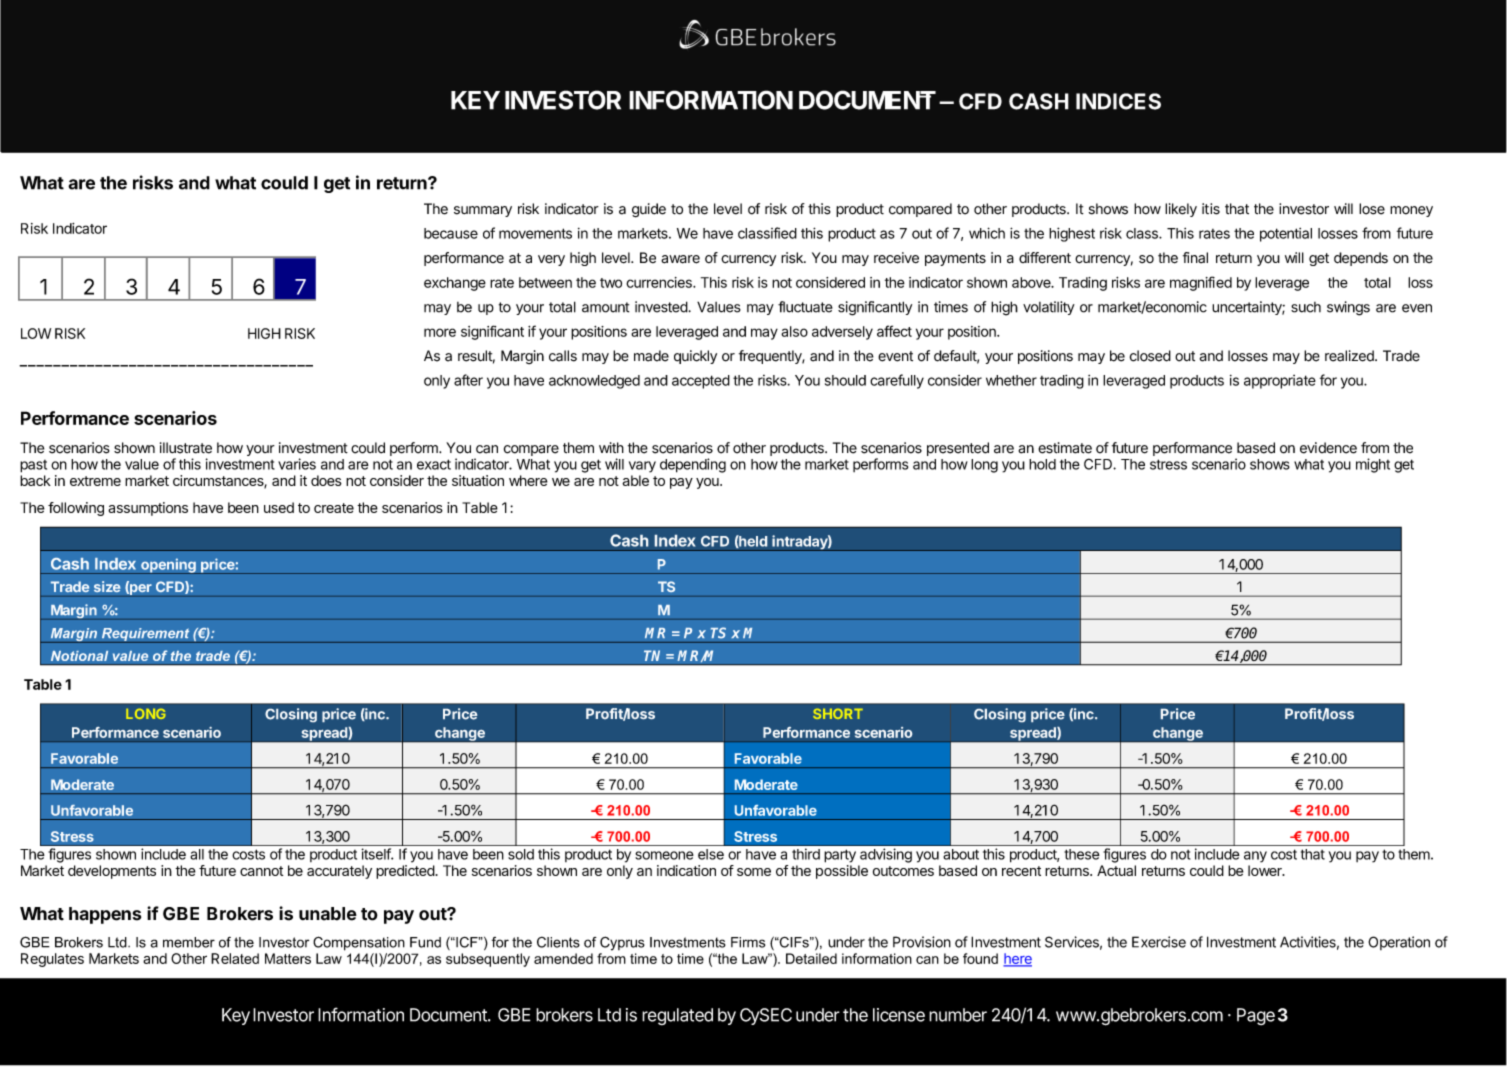  I want to click on appropriate, so click(1280, 382).
